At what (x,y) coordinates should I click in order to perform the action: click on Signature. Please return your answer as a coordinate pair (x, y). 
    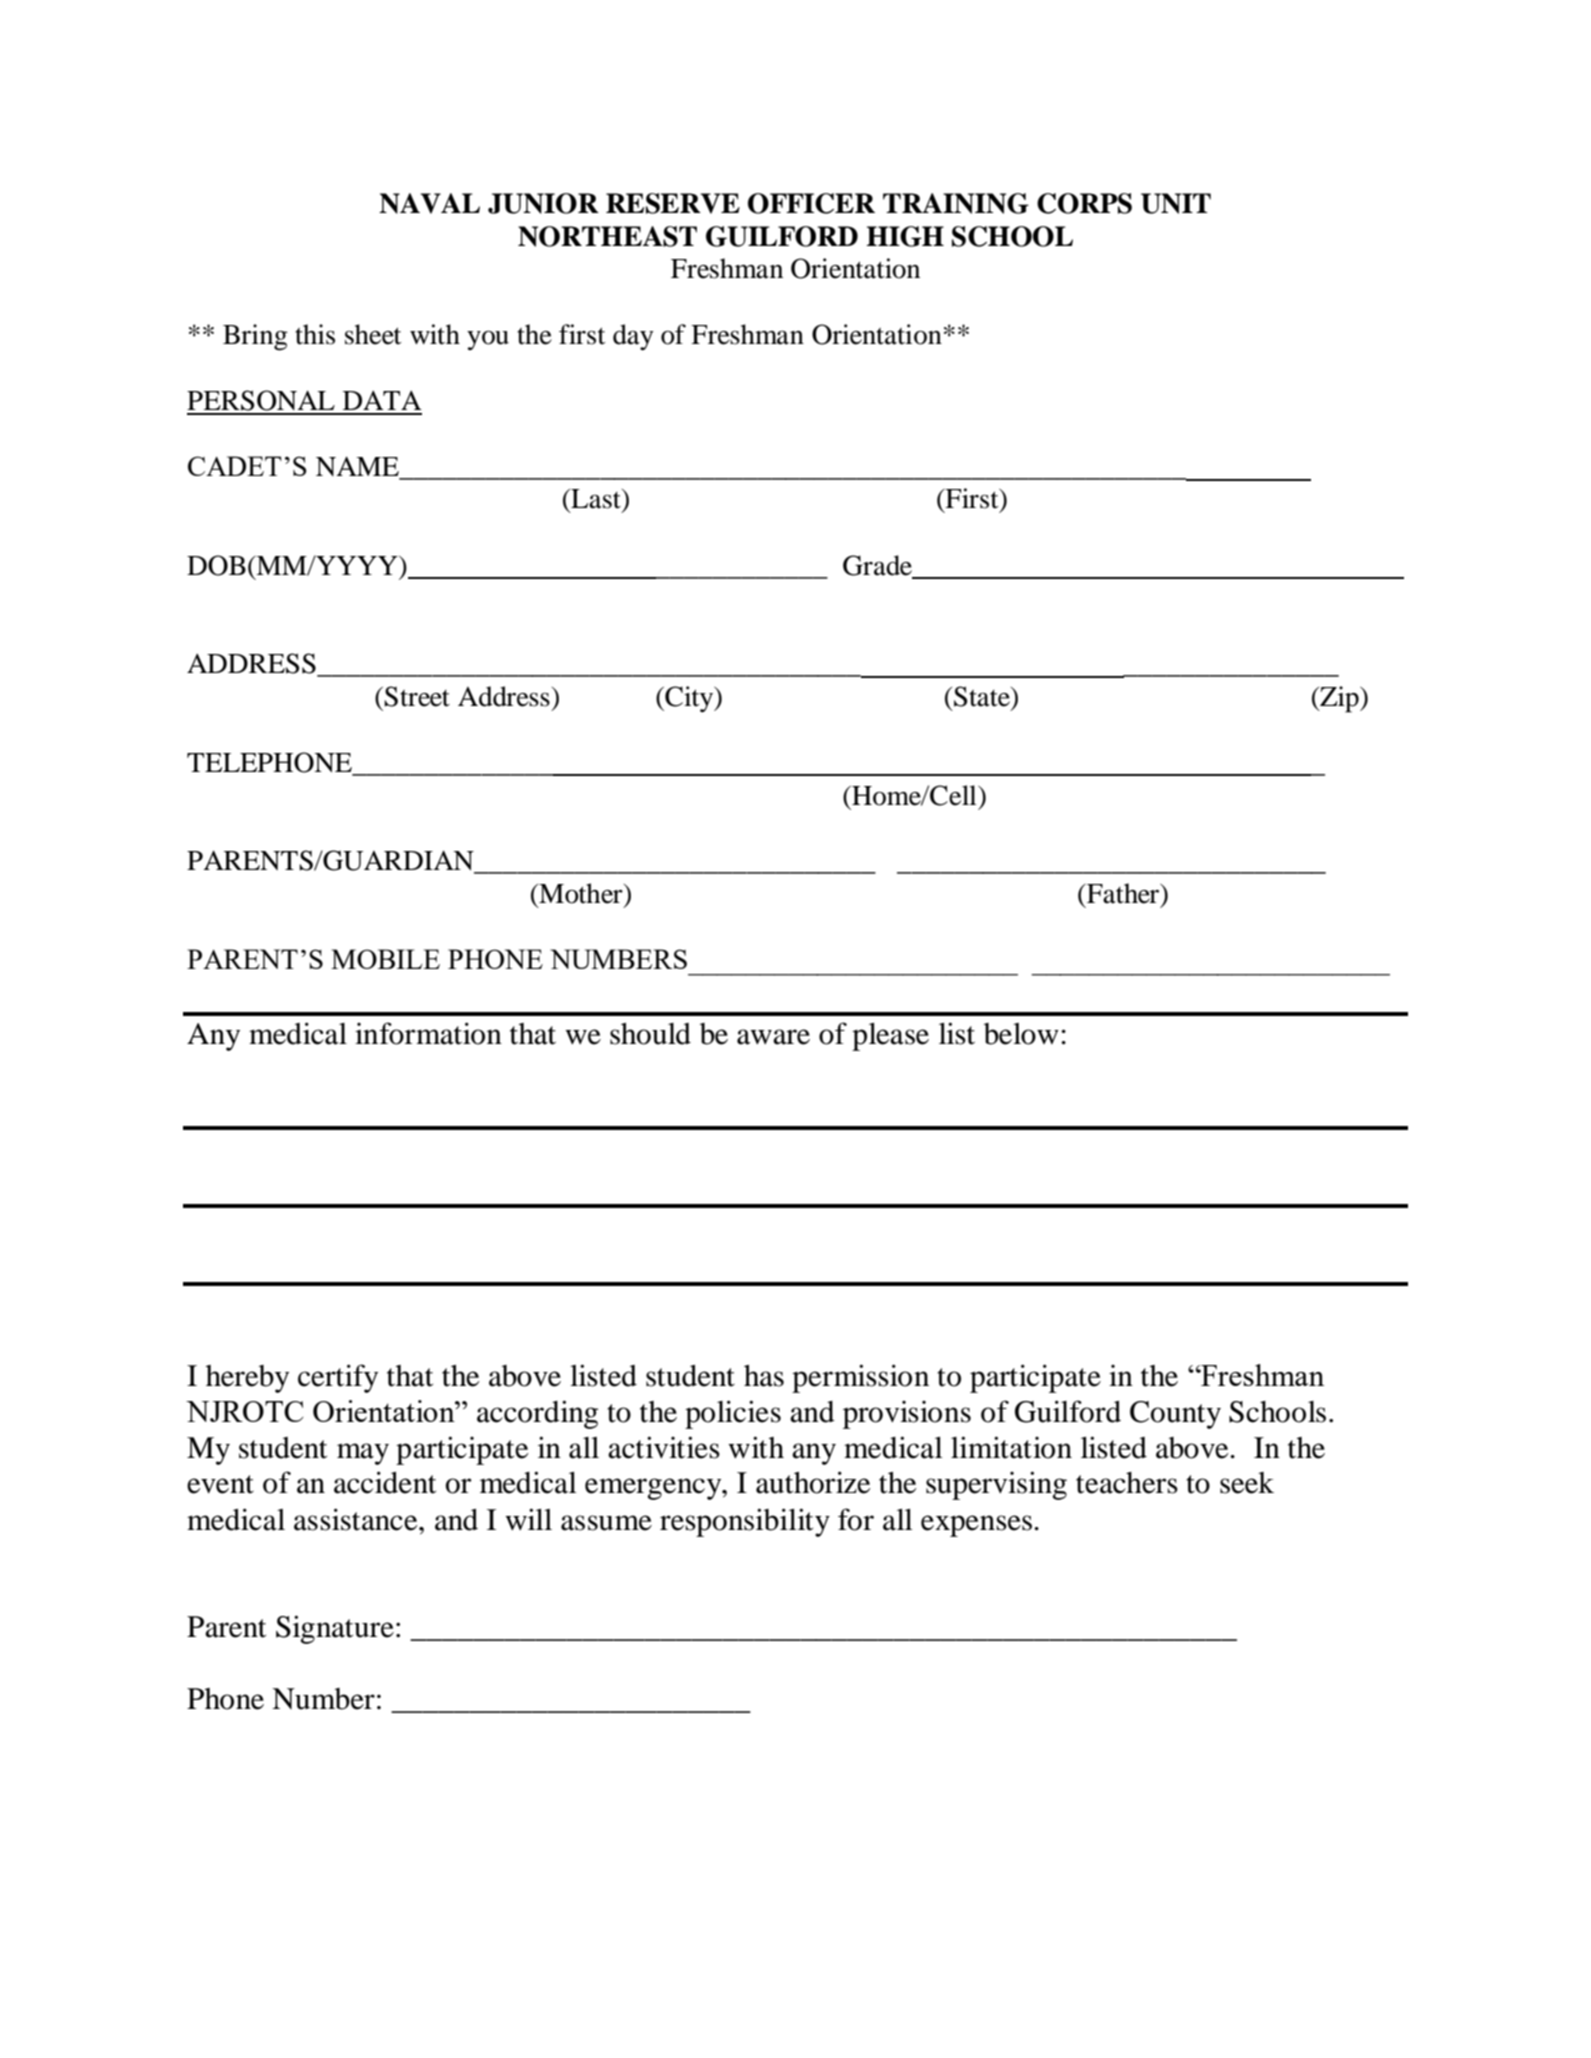
    Looking at the image, I should click on (335, 1629).
